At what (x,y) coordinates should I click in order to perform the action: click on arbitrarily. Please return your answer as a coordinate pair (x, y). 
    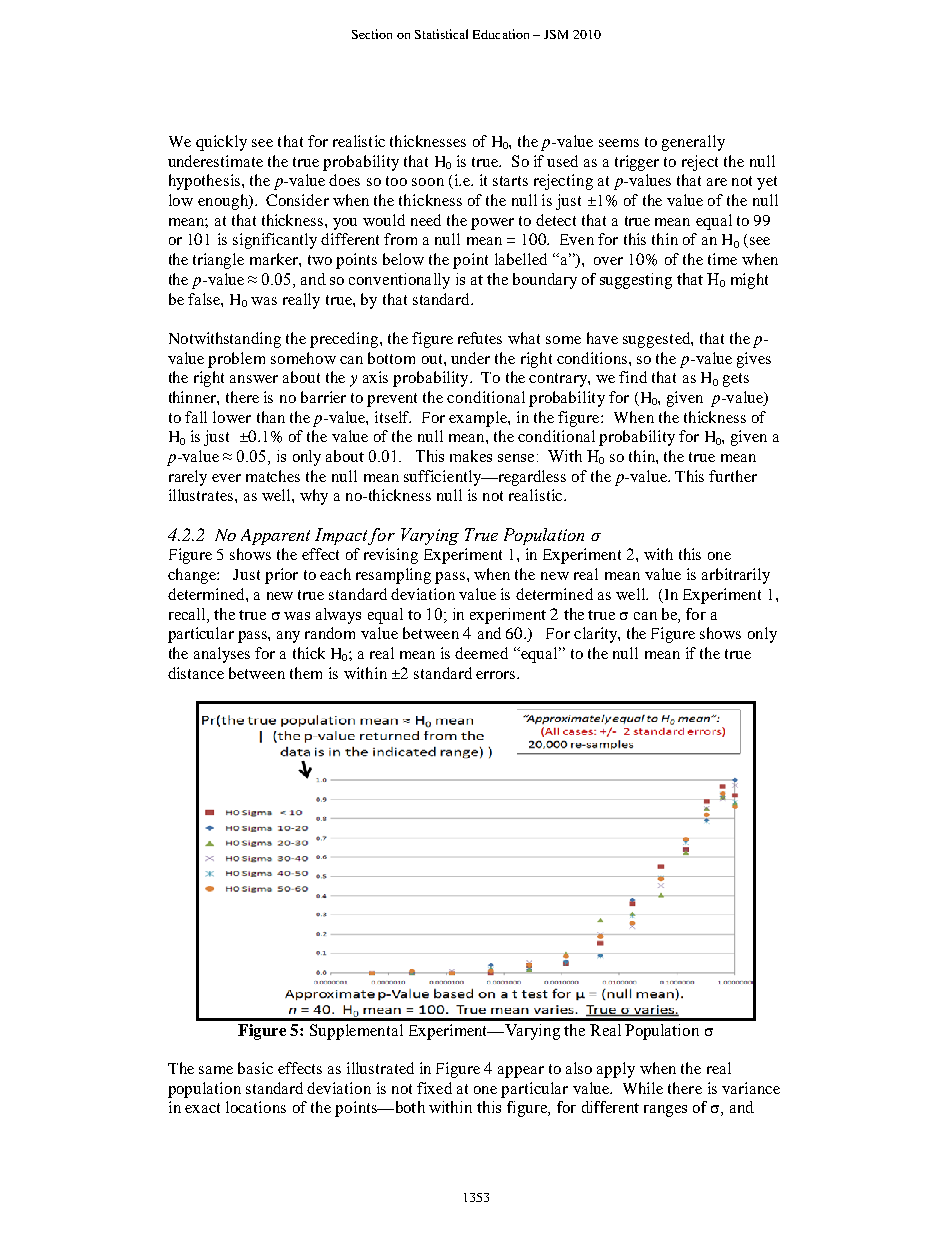
    Looking at the image, I should click on (736, 576).
